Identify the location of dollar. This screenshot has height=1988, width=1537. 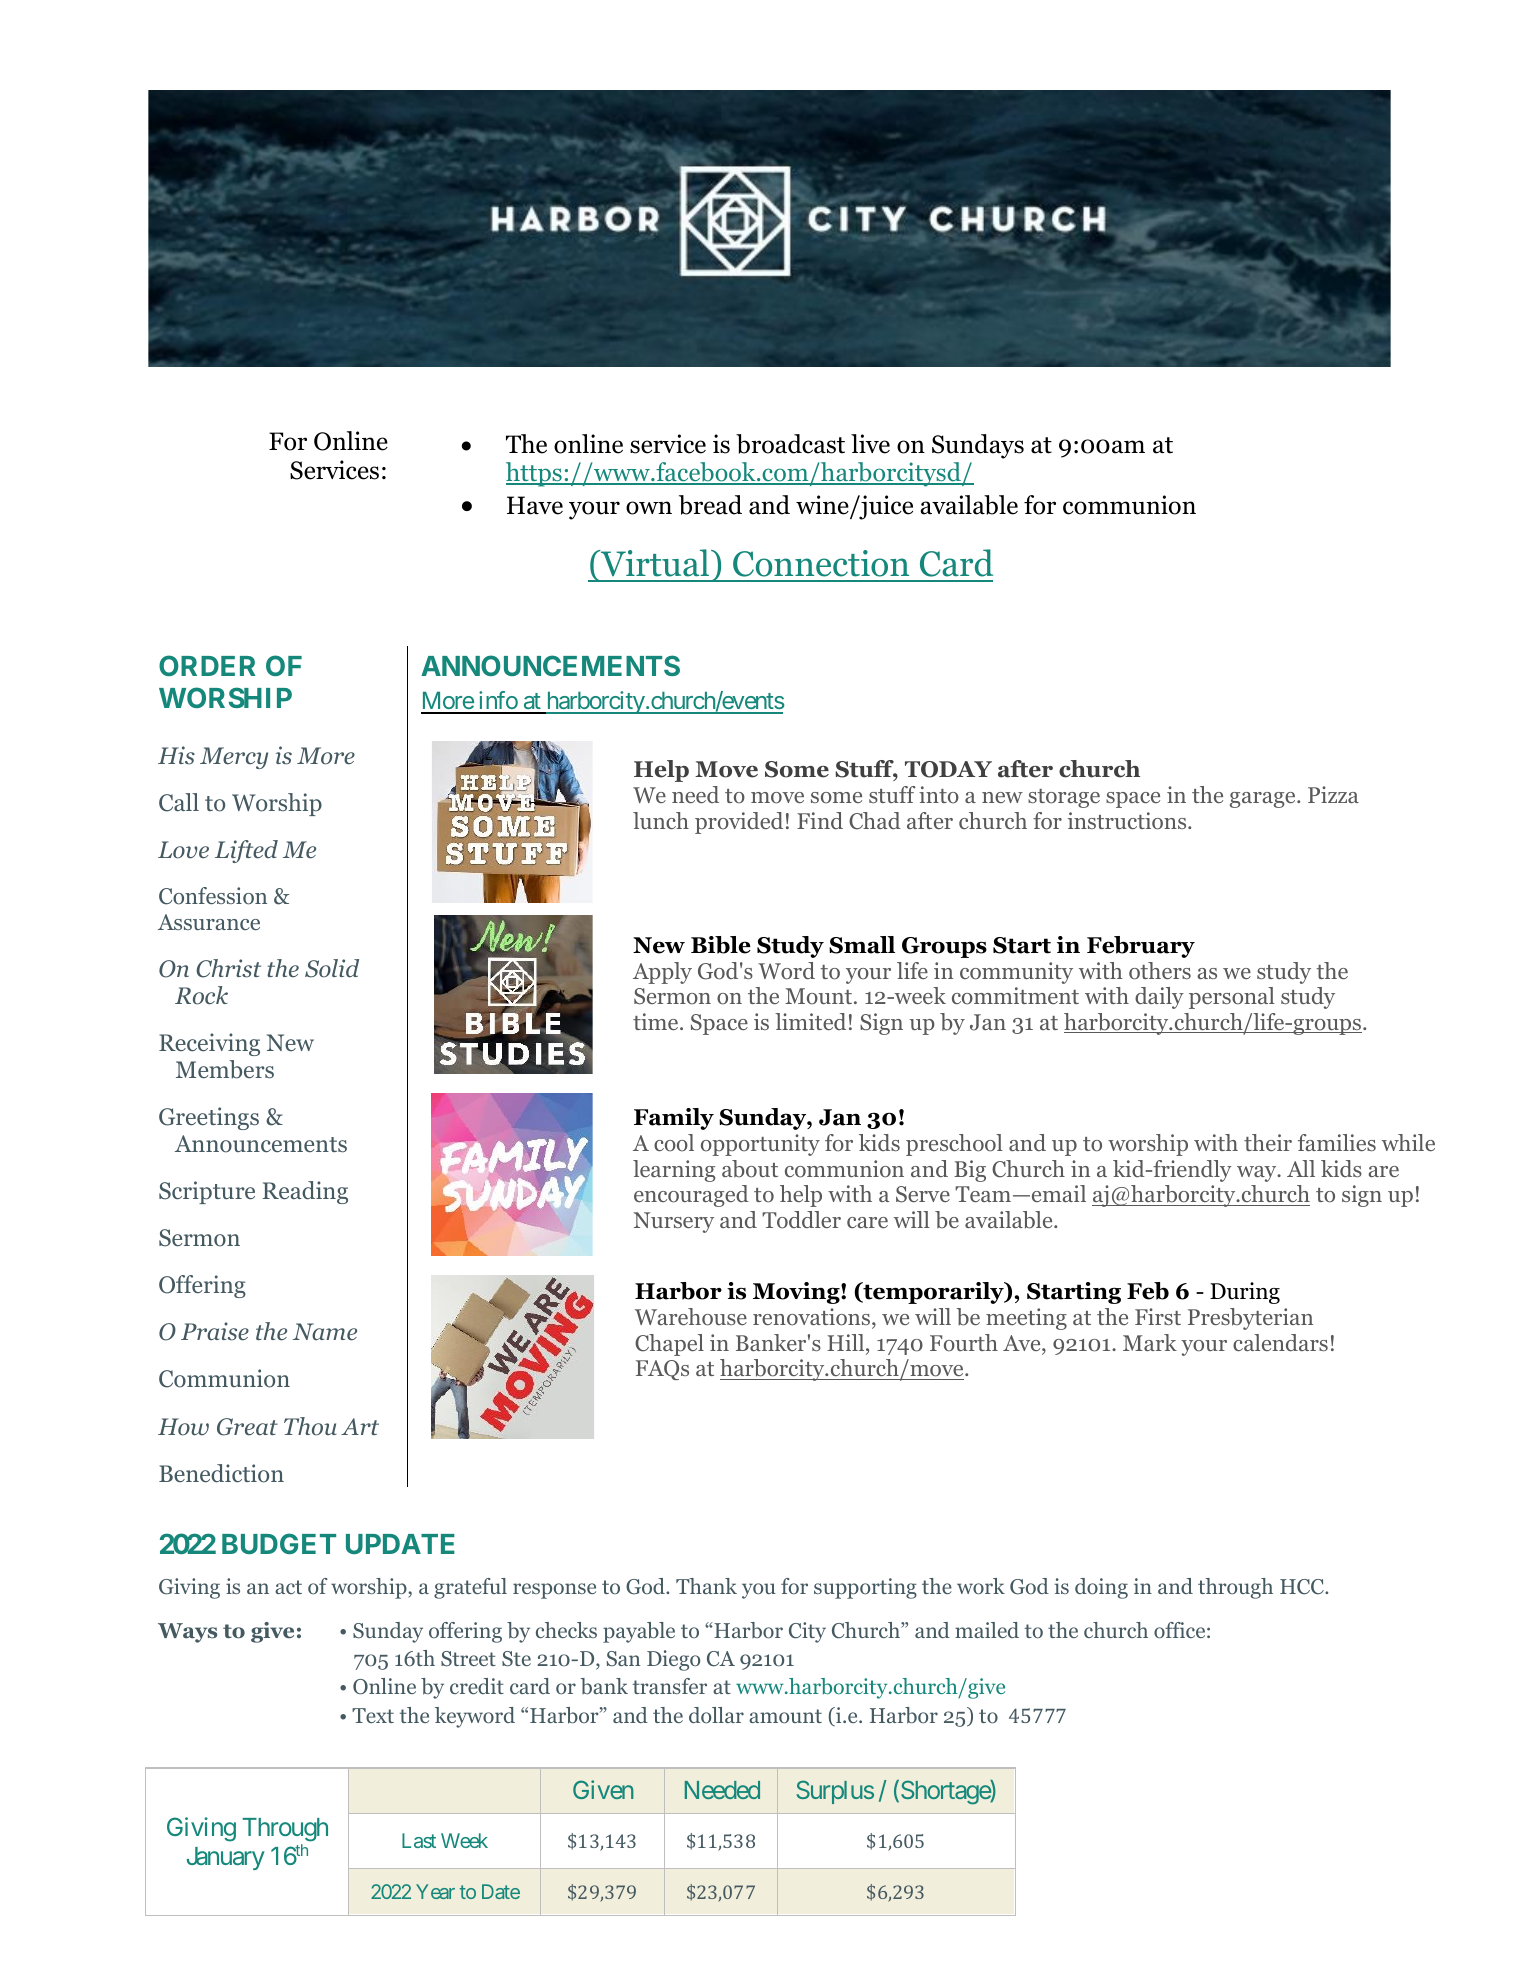
(716, 1715).
